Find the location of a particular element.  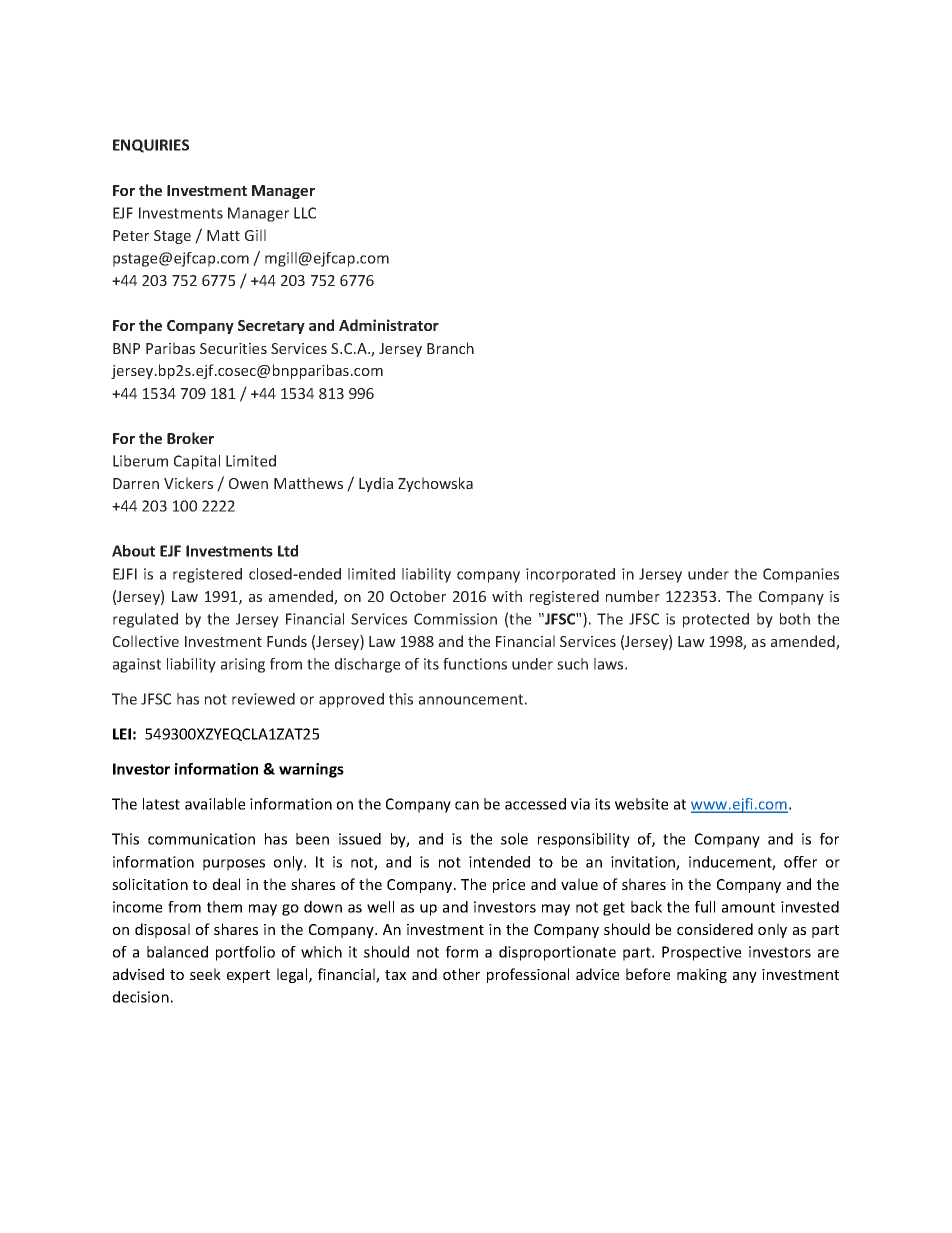

Vickers is located at coordinates (188, 483).
